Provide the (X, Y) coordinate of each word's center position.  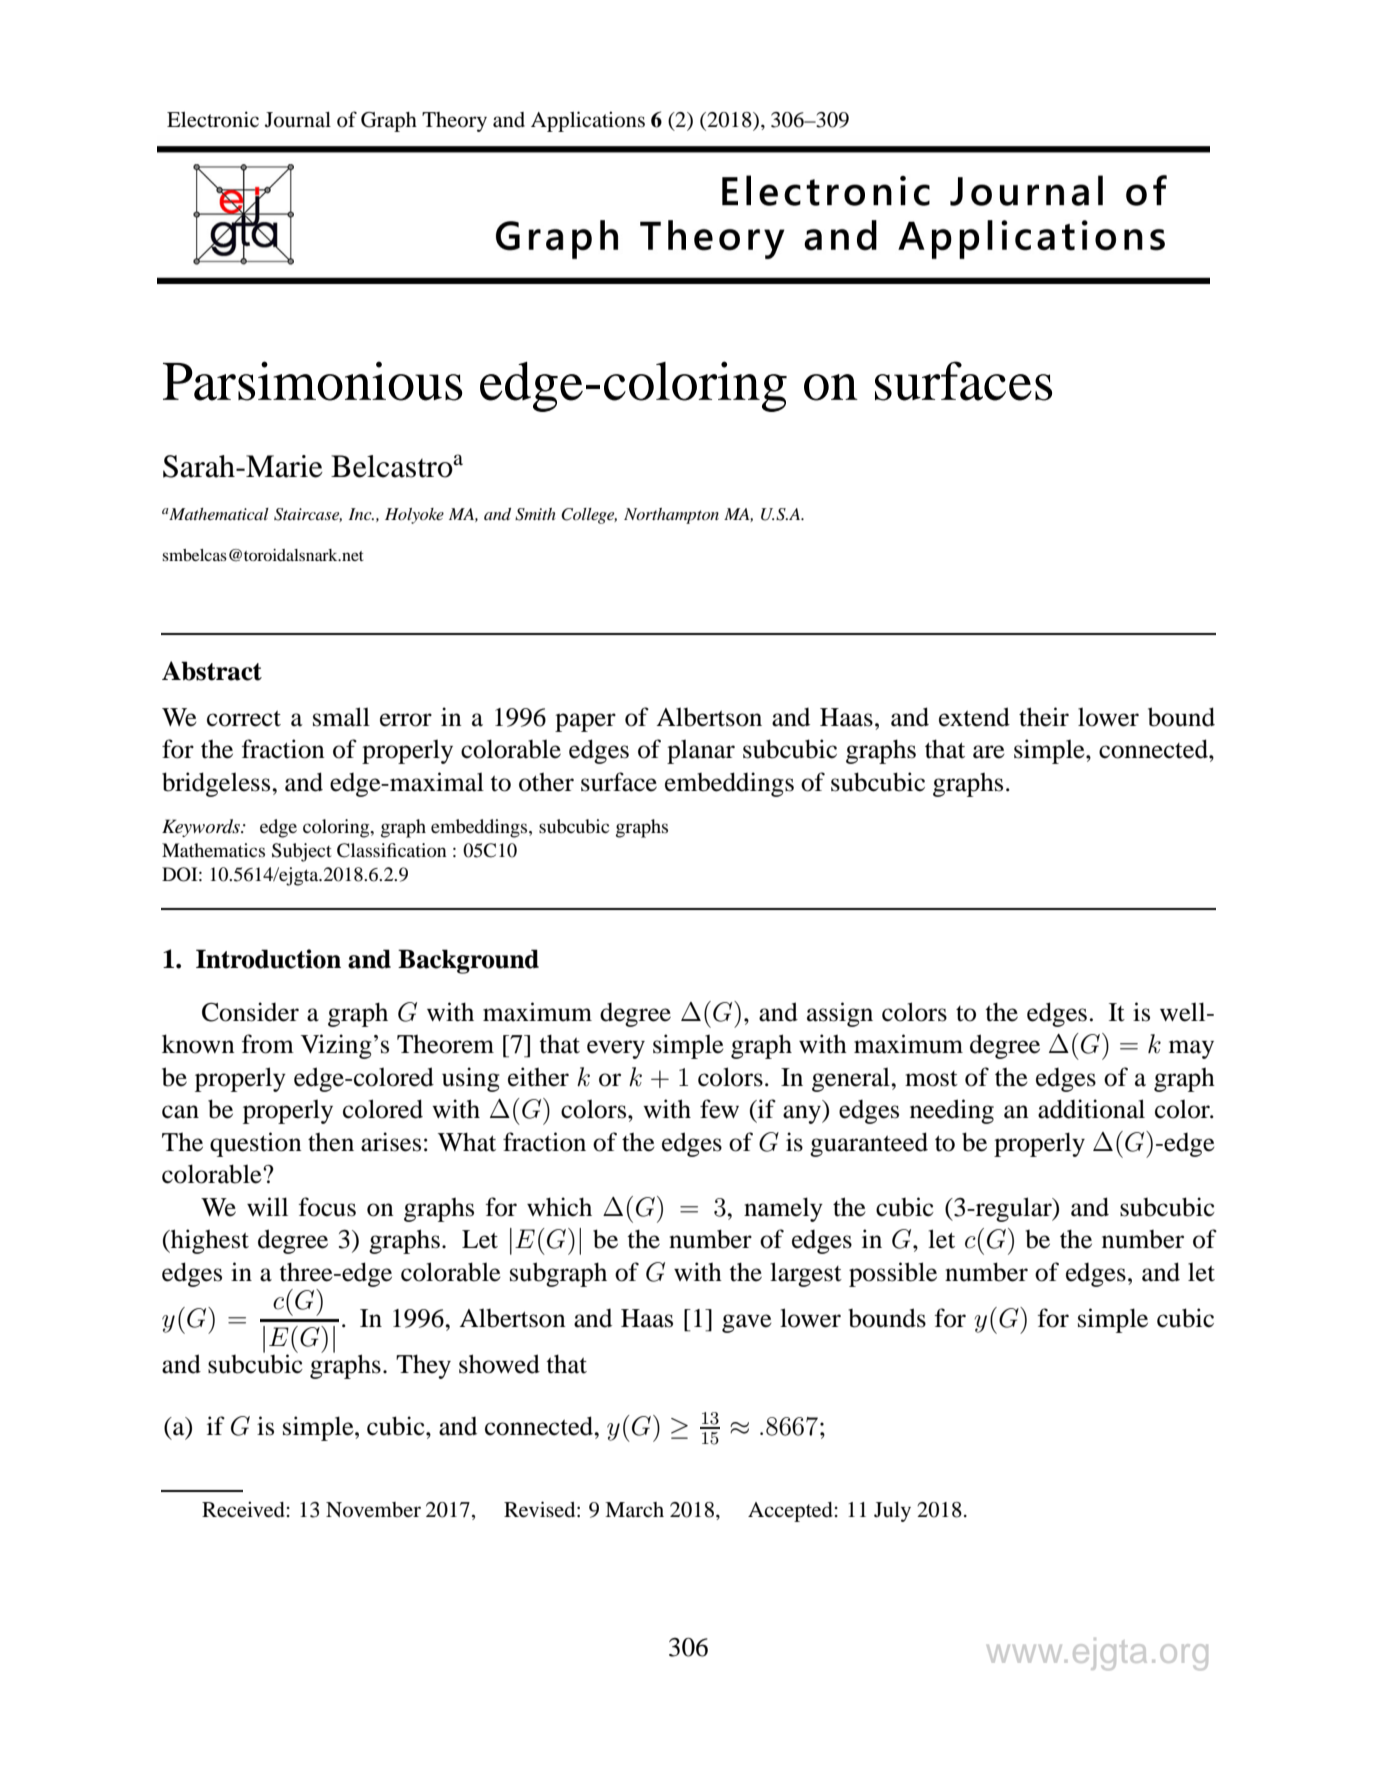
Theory (454, 122)
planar (701, 751)
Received (243, 1509)
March (634, 1509)
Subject (302, 852)
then (331, 1142)
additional (1091, 1109)
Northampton (671, 516)
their (1044, 717)
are (989, 752)
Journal (298, 120)
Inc (361, 514)
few (719, 1109)
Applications (588, 121)
